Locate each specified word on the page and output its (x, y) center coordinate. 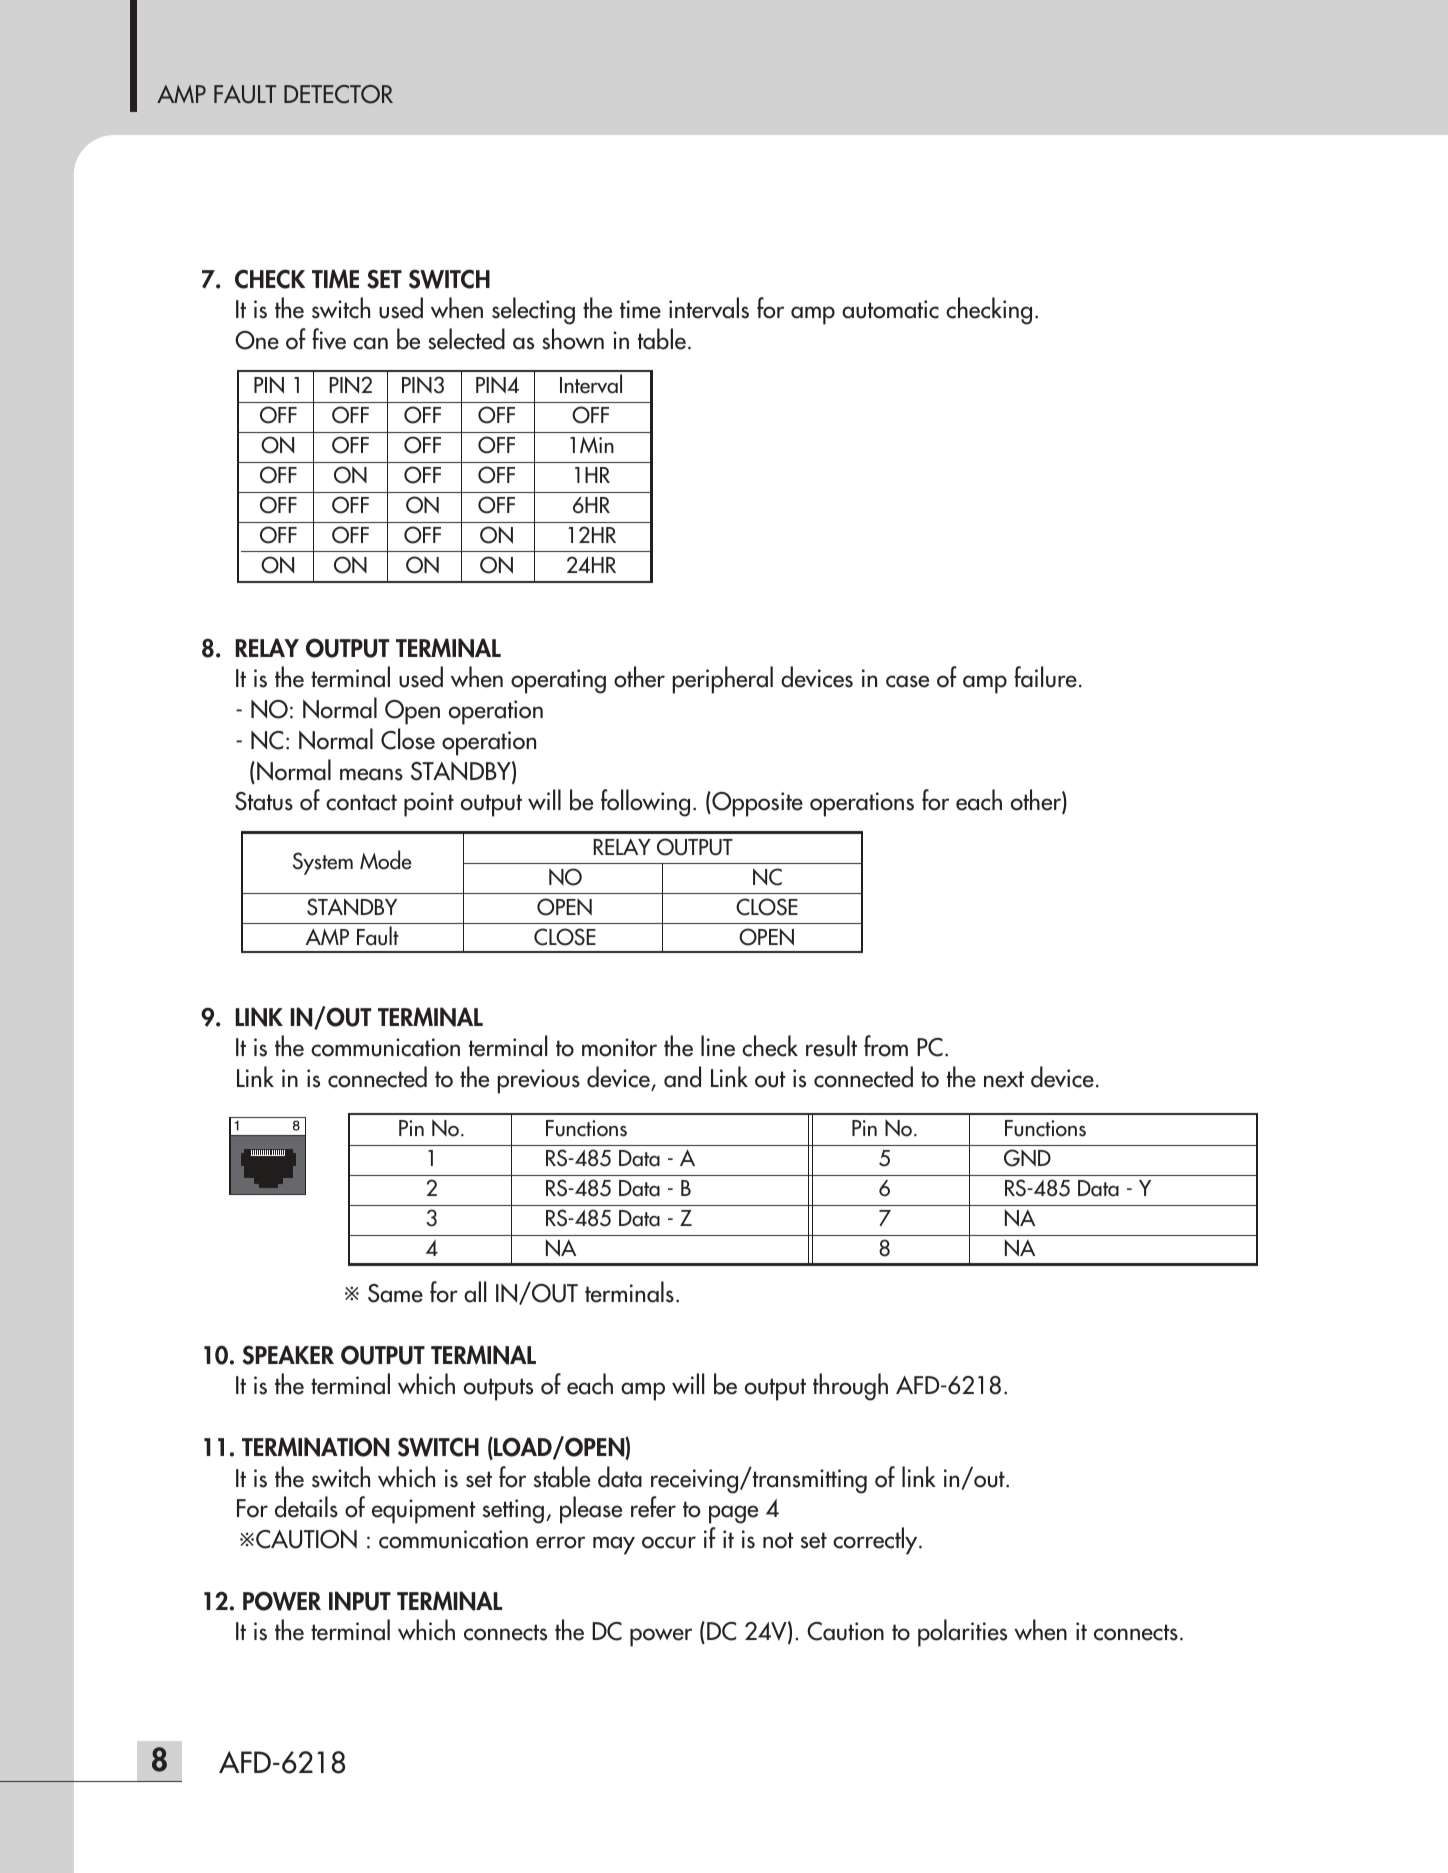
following (645, 803)
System (323, 863)
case (907, 681)
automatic (890, 309)
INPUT (360, 1601)
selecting (533, 311)
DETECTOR (338, 94)
